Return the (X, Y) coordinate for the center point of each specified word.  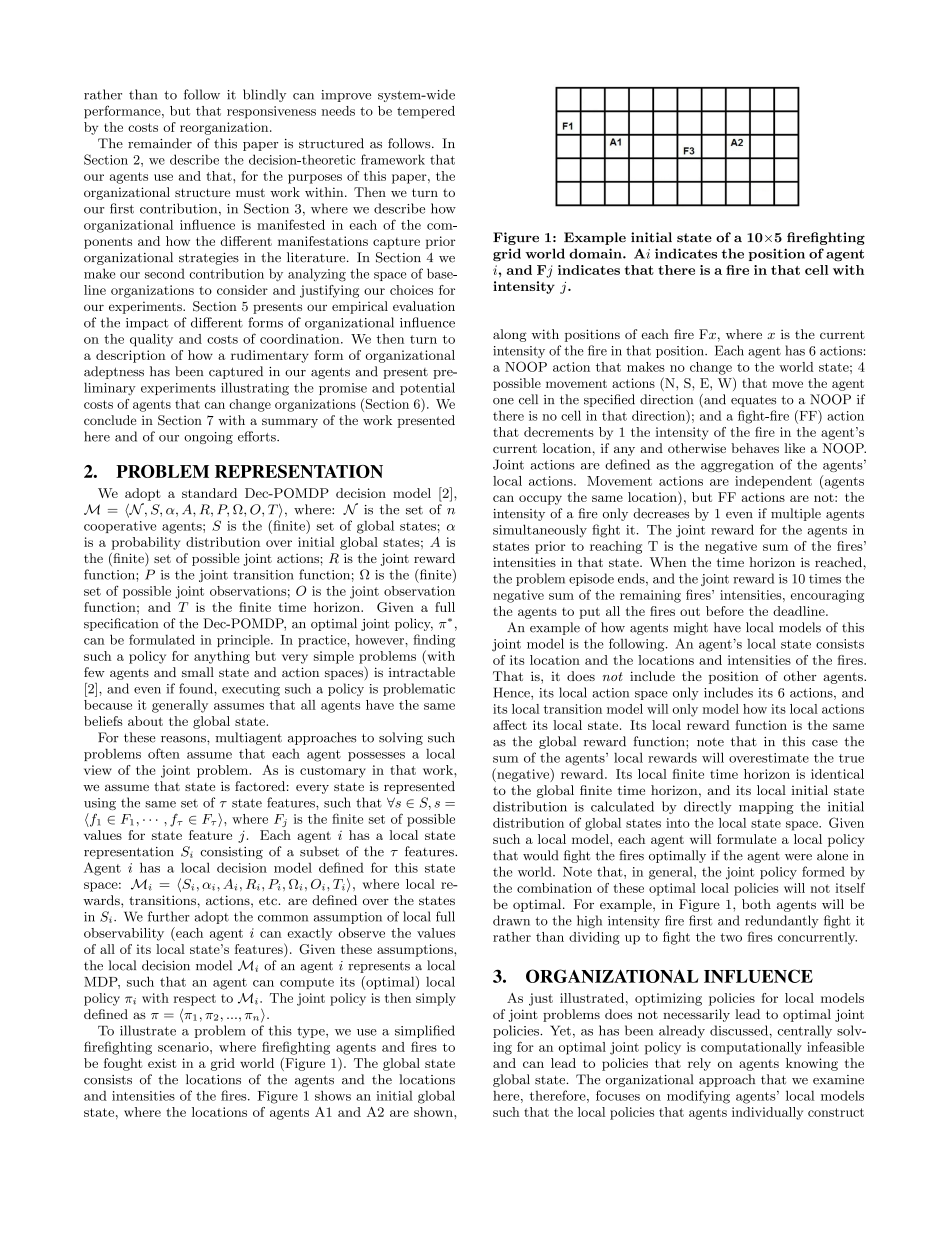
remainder (160, 143)
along (510, 335)
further (169, 916)
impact (147, 324)
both (756, 904)
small (198, 672)
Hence (513, 692)
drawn (511, 920)
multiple (796, 514)
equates (753, 401)
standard (209, 493)
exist (162, 1063)
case (825, 743)
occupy (540, 500)
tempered (426, 112)
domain (596, 253)
